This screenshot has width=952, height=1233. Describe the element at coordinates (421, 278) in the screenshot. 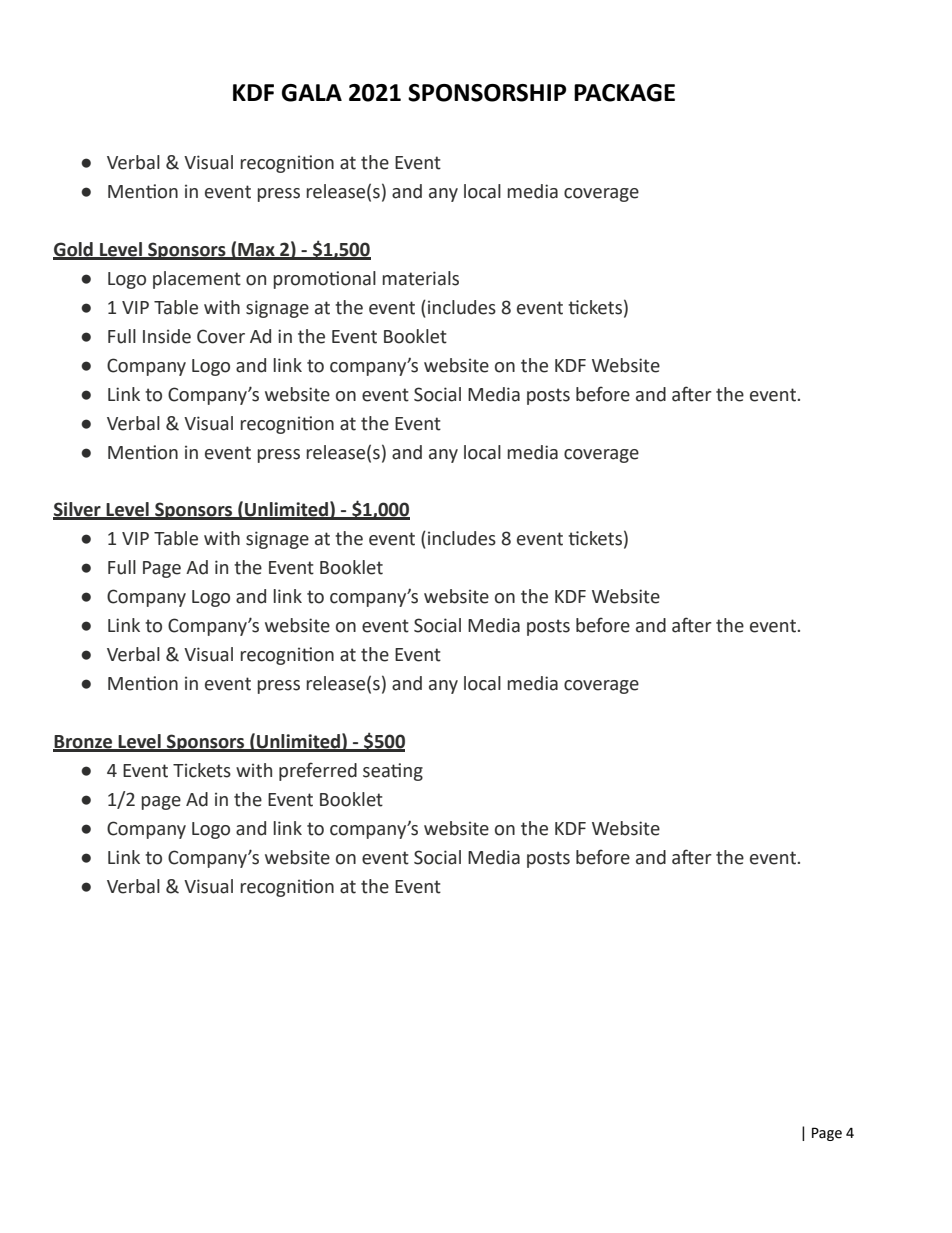

I see `materials` at that location.
